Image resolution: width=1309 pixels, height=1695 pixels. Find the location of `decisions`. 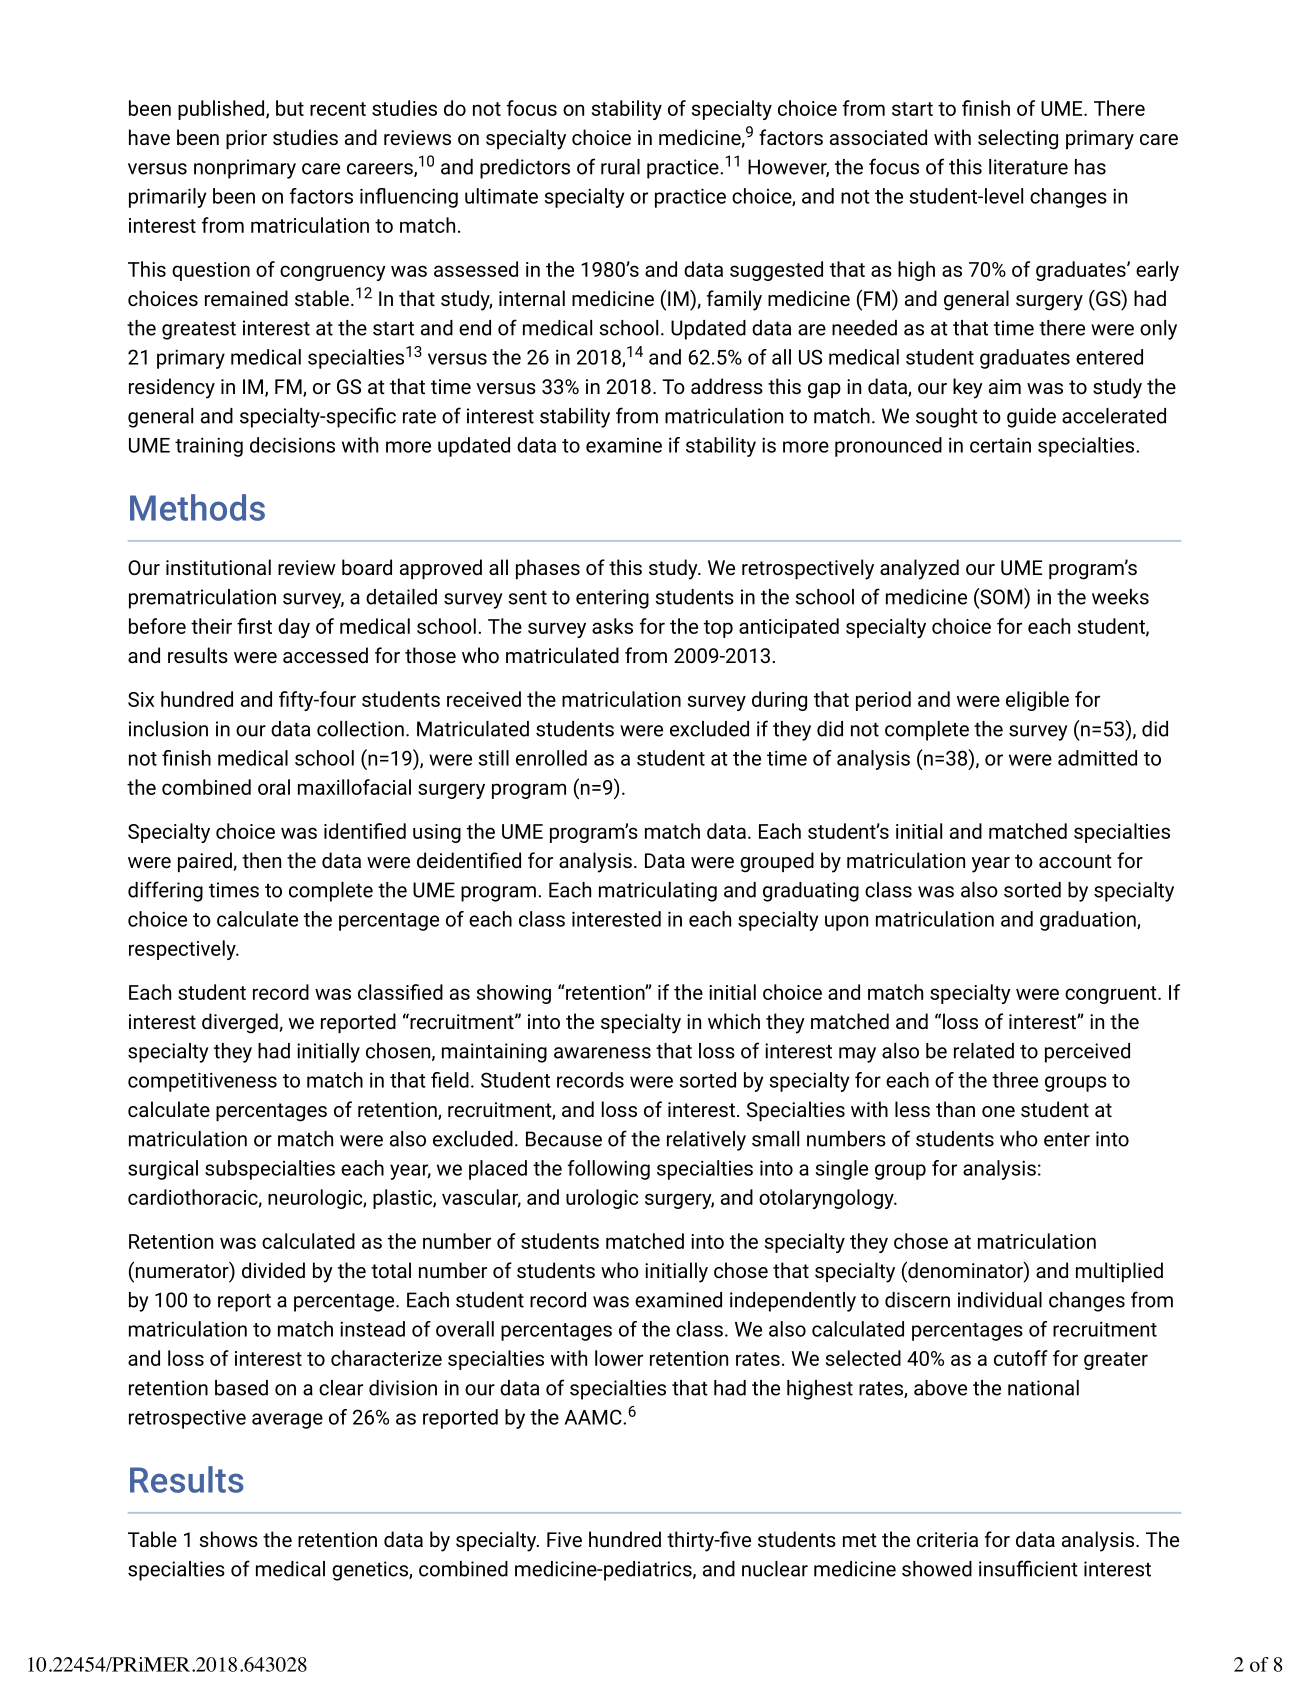

decisions is located at coordinates (292, 445).
